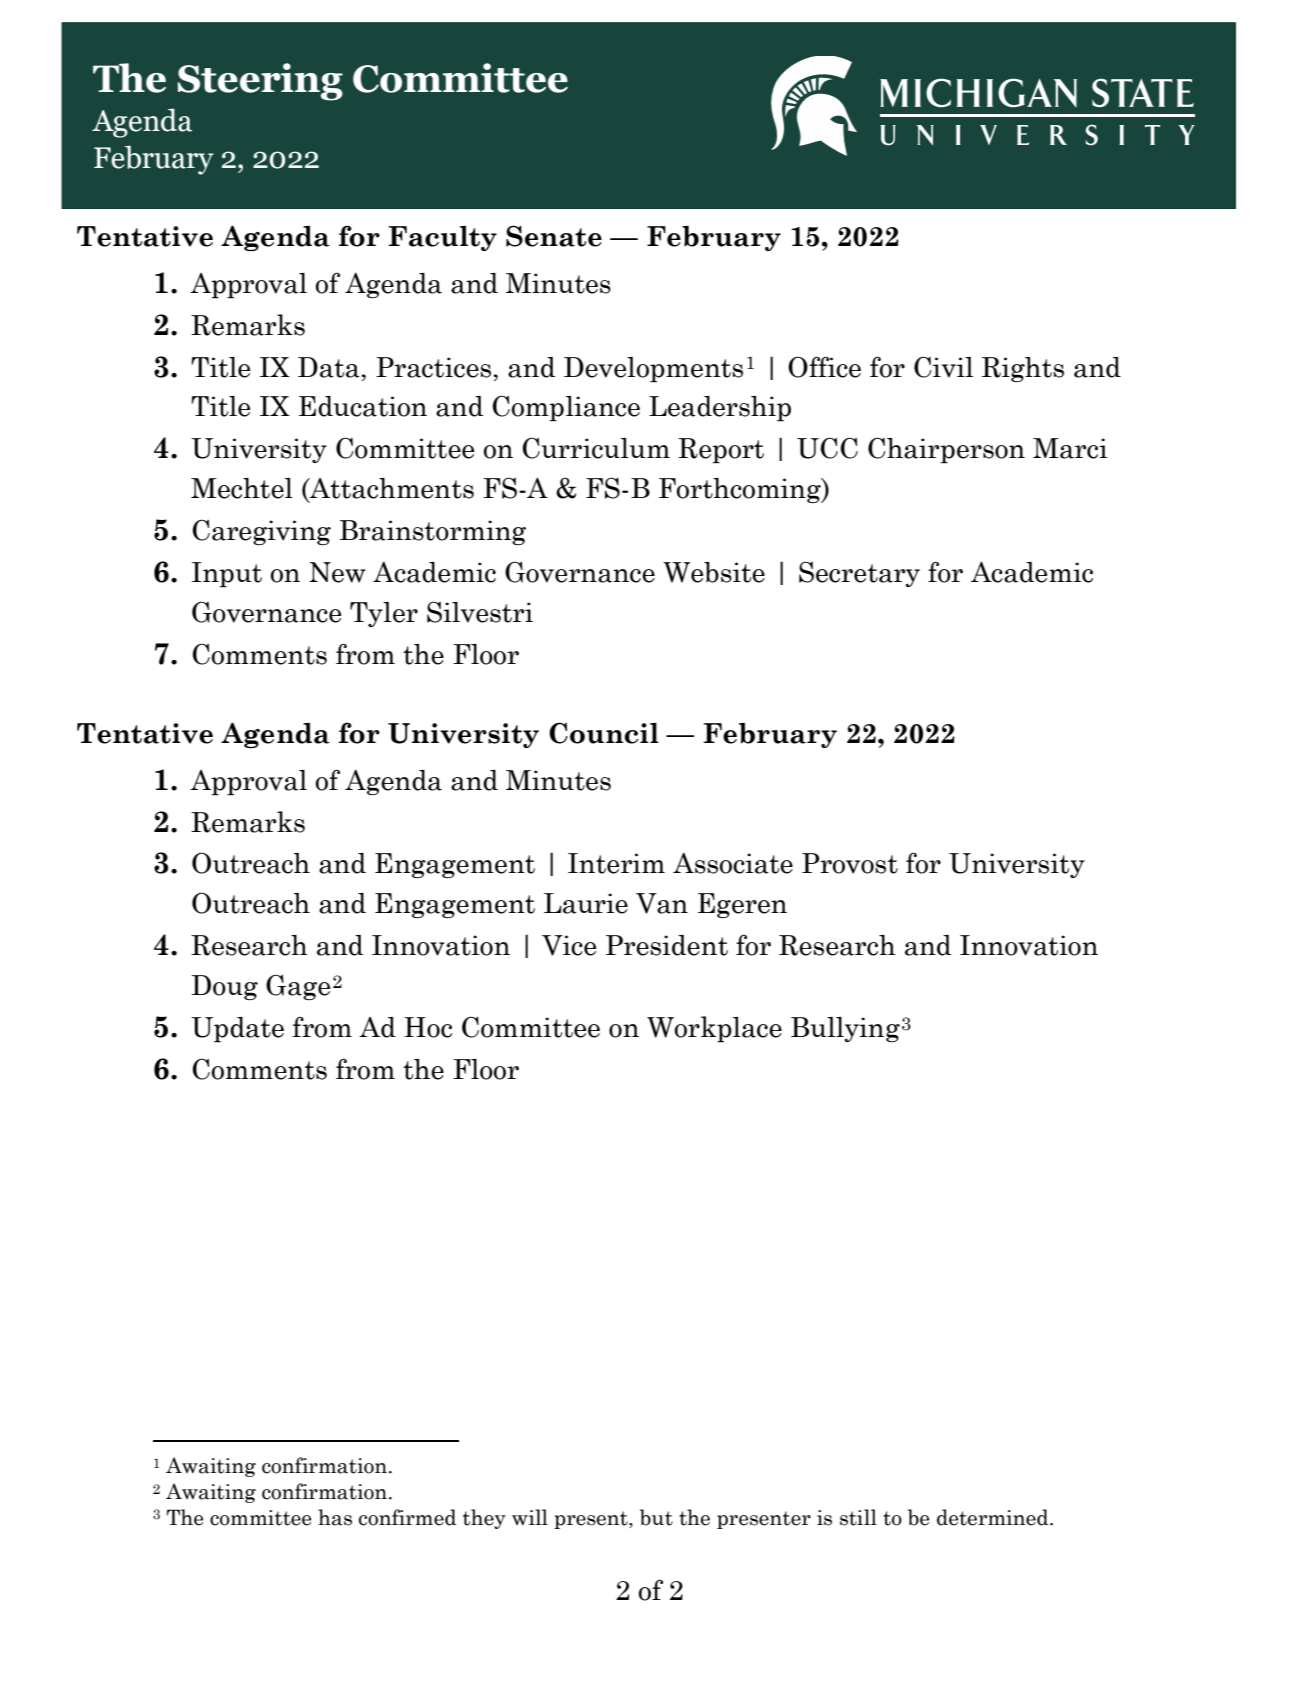  What do you see at coordinates (943, 367) in the screenshot?
I see `Civil` at bounding box center [943, 367].
